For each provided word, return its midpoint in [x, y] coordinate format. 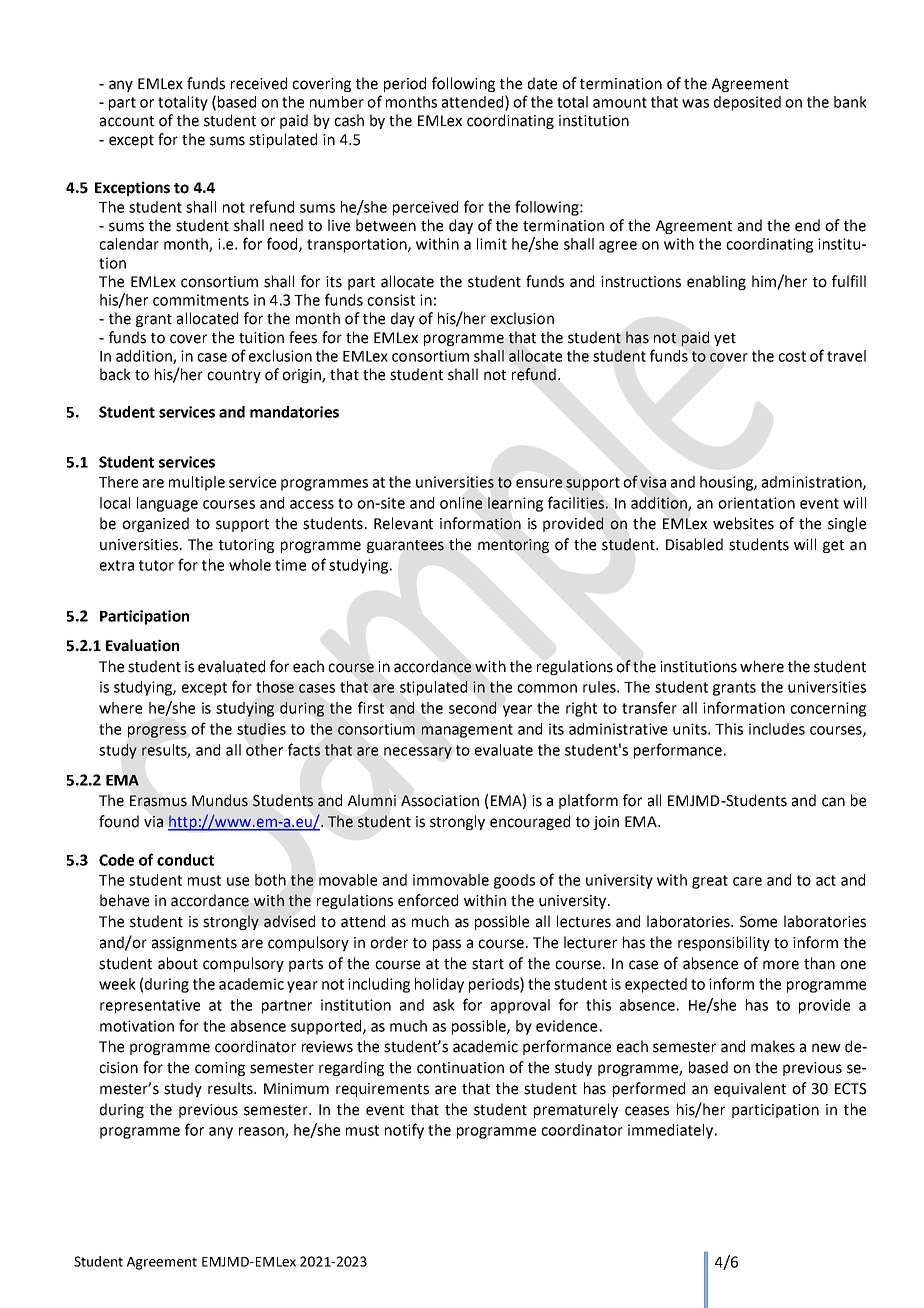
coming [220, 1069]
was [695, 103]
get [833, 546]
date [542, 83]
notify [404, 1131]
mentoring [513, 546]
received [259, 83]
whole [250, 565]
